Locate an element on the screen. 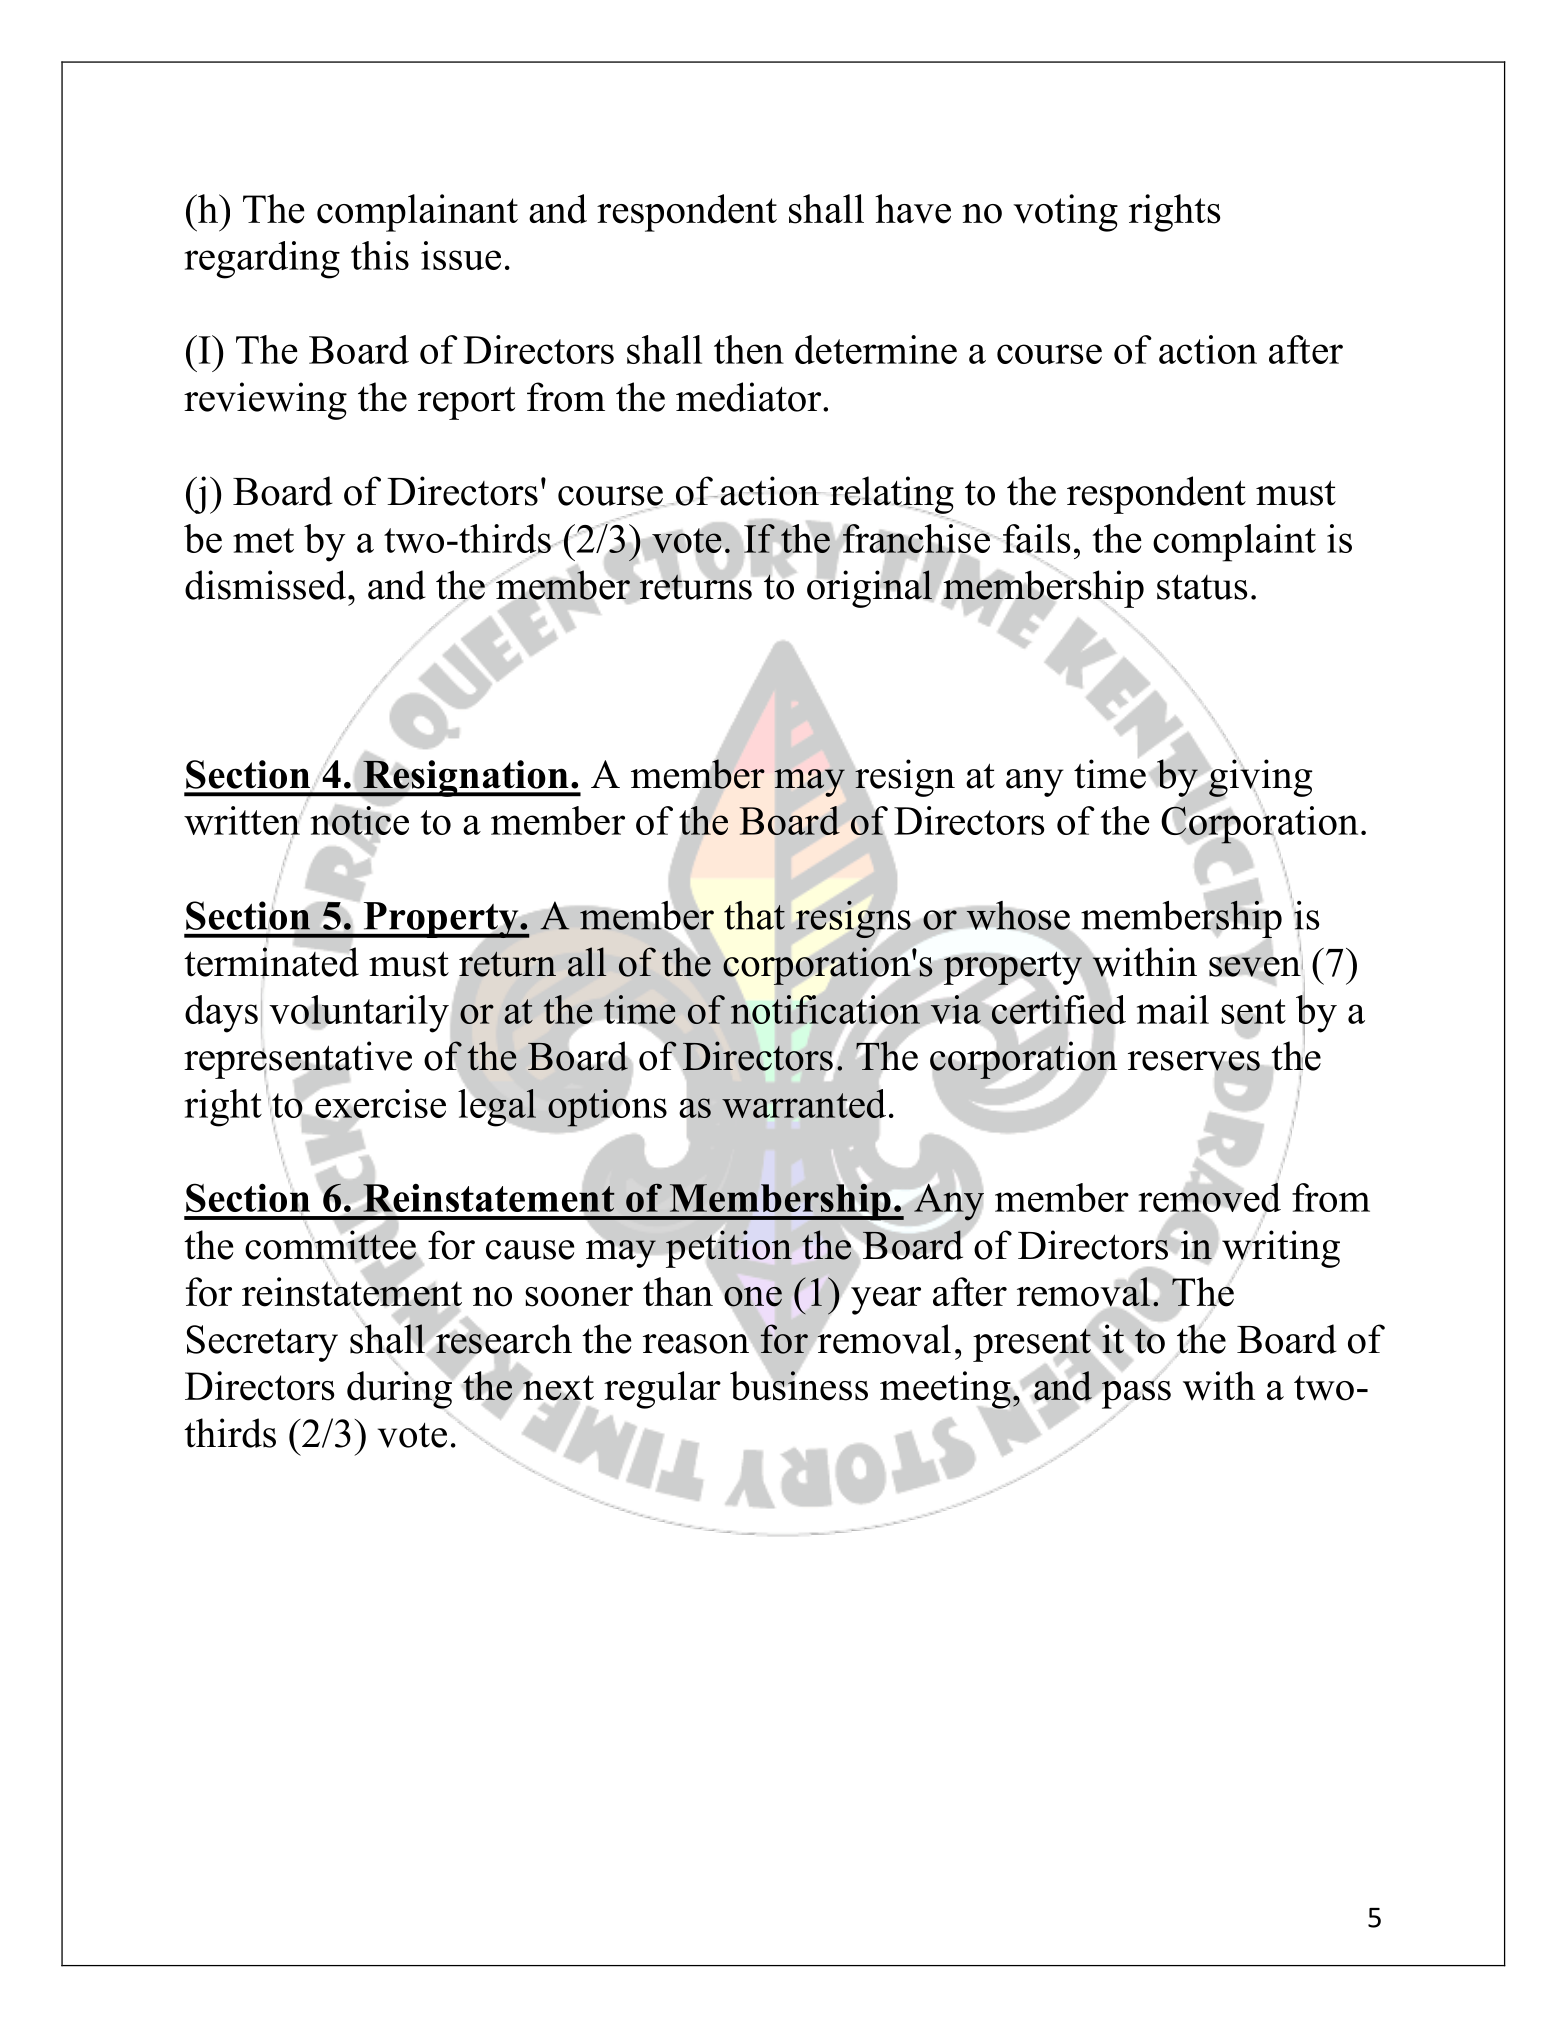  writing is located at coordinates (1281, 1249).
